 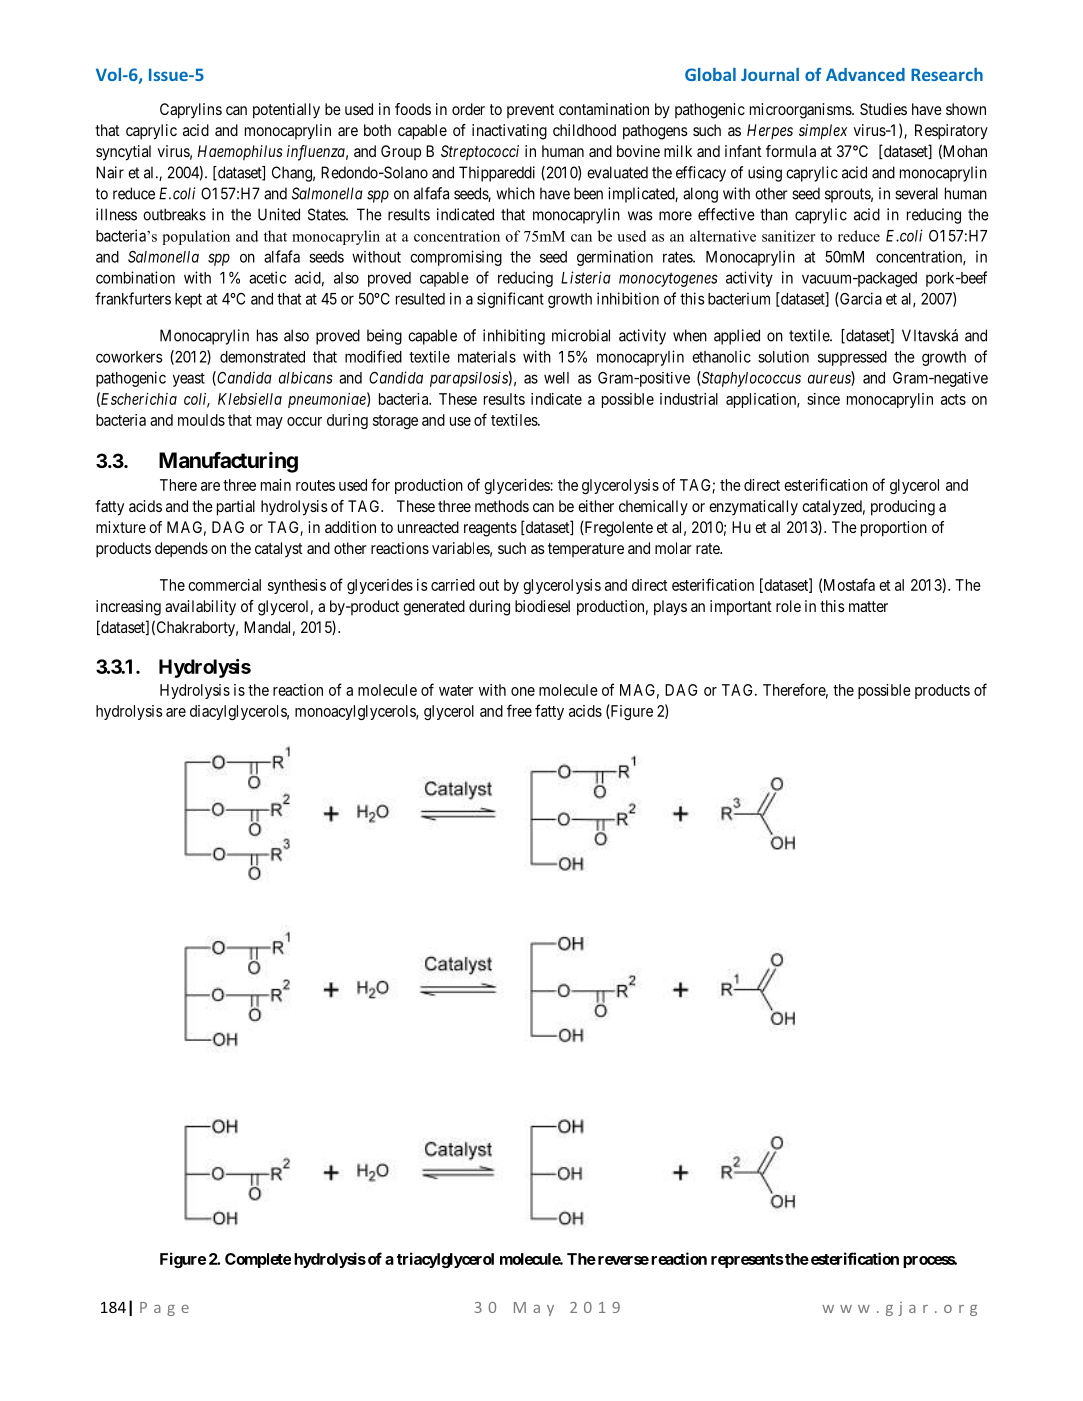 What do you see at coordinates (519, 710) in the document?
I see `free` at bounding box center [519, 710].
